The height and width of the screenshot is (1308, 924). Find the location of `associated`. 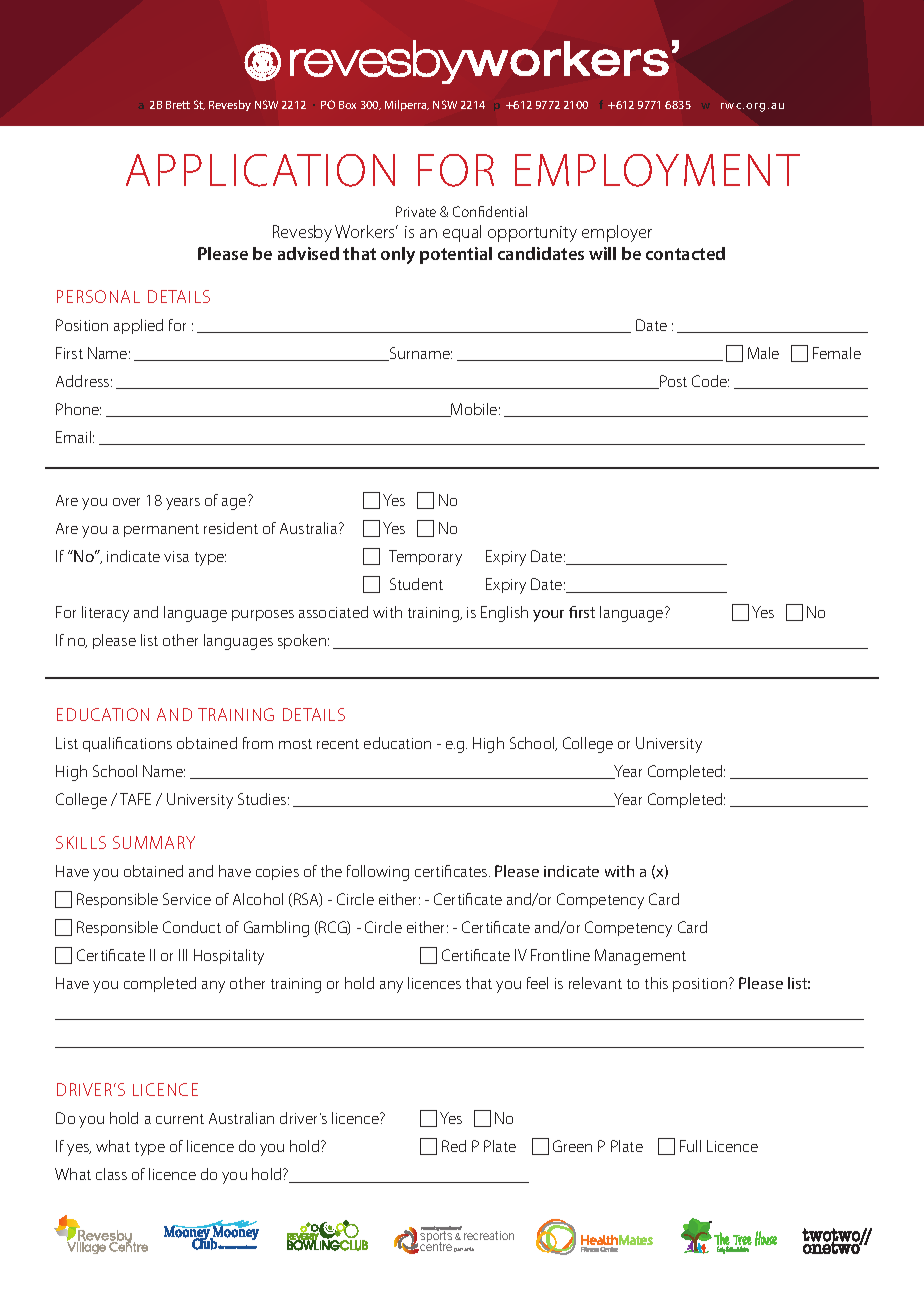

associated is located at coordinates (333, 612).
